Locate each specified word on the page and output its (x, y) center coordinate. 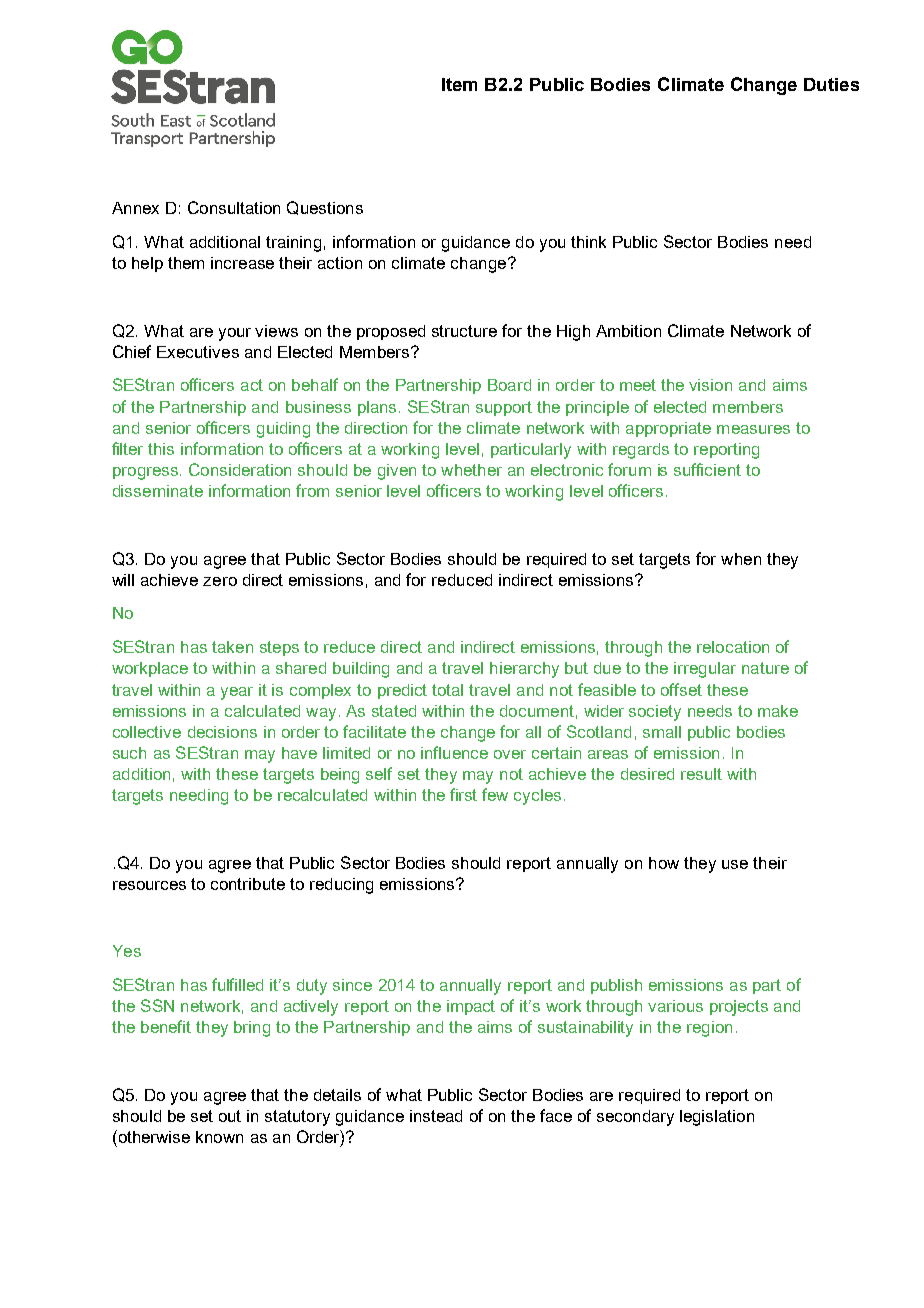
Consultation (234, 207)
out (230, 1116)
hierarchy (524, 670)
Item (459, 84)
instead (436, 1116)
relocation (733, 647)
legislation (717, 1118)
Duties (831, 84)
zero (220, 581)
